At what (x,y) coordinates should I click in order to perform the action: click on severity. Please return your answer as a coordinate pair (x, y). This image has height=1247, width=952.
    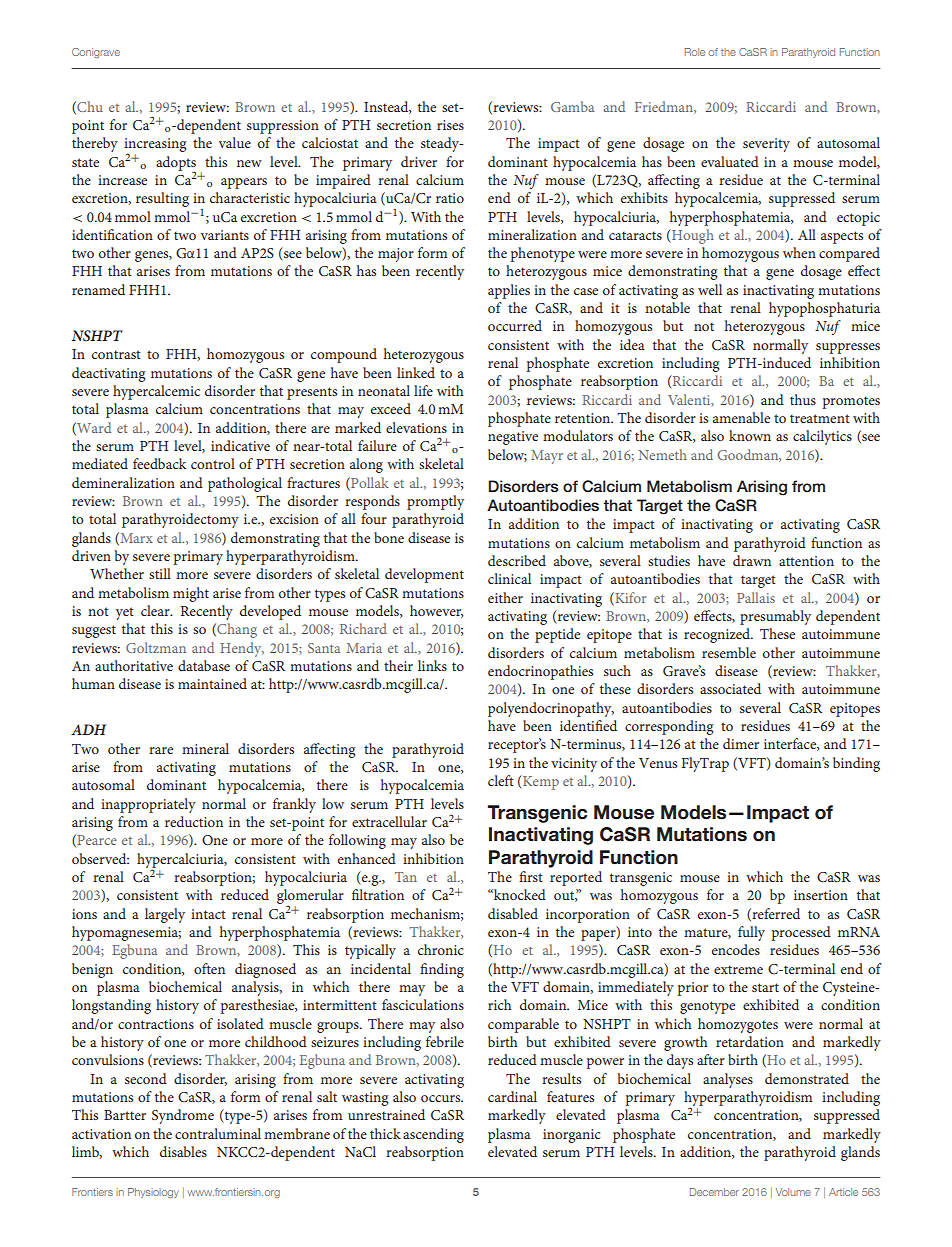
    Looking at the image, I should click on (766, 145).
